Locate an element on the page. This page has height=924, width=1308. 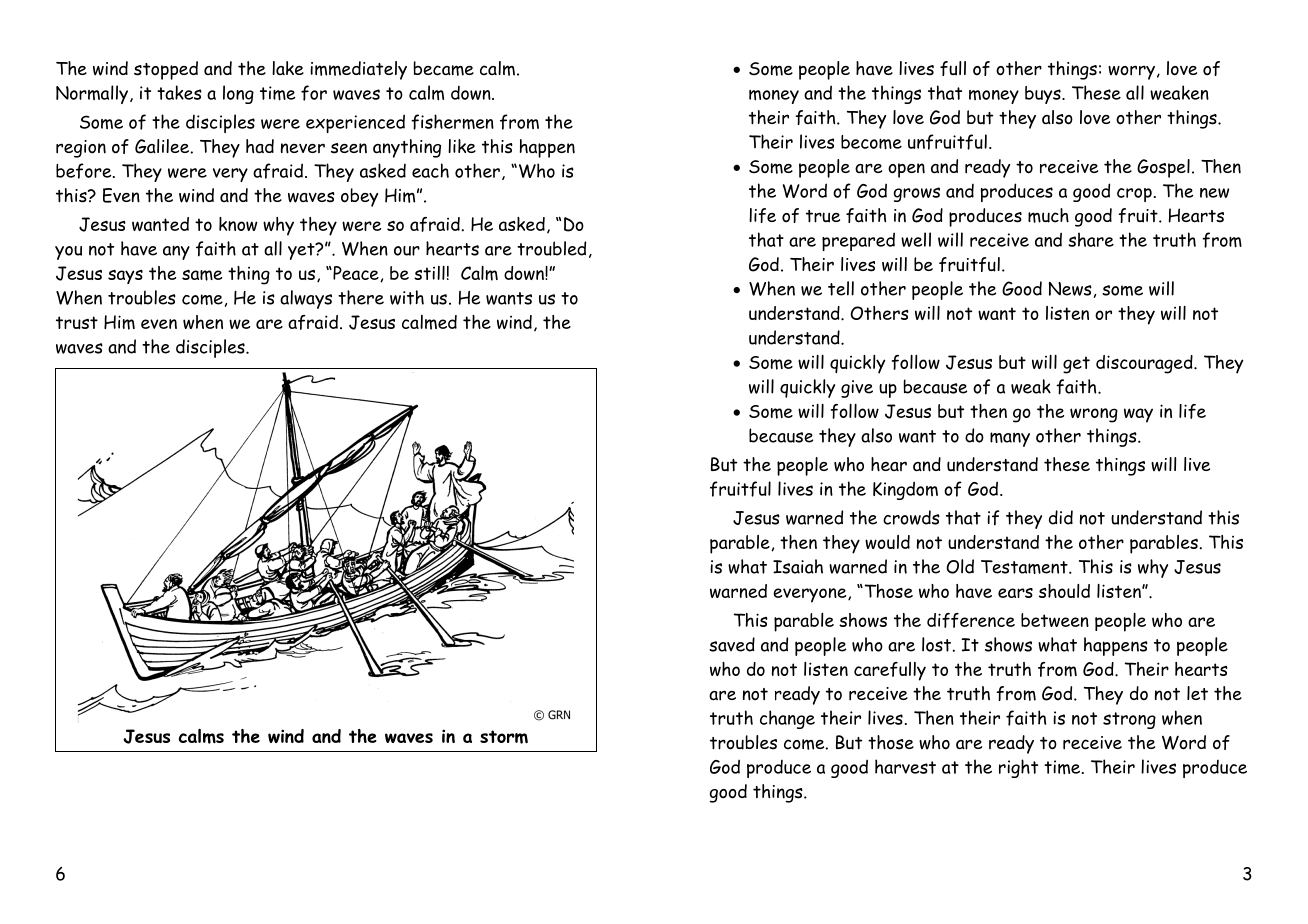
buys is located at coordinates (1044, 95).
